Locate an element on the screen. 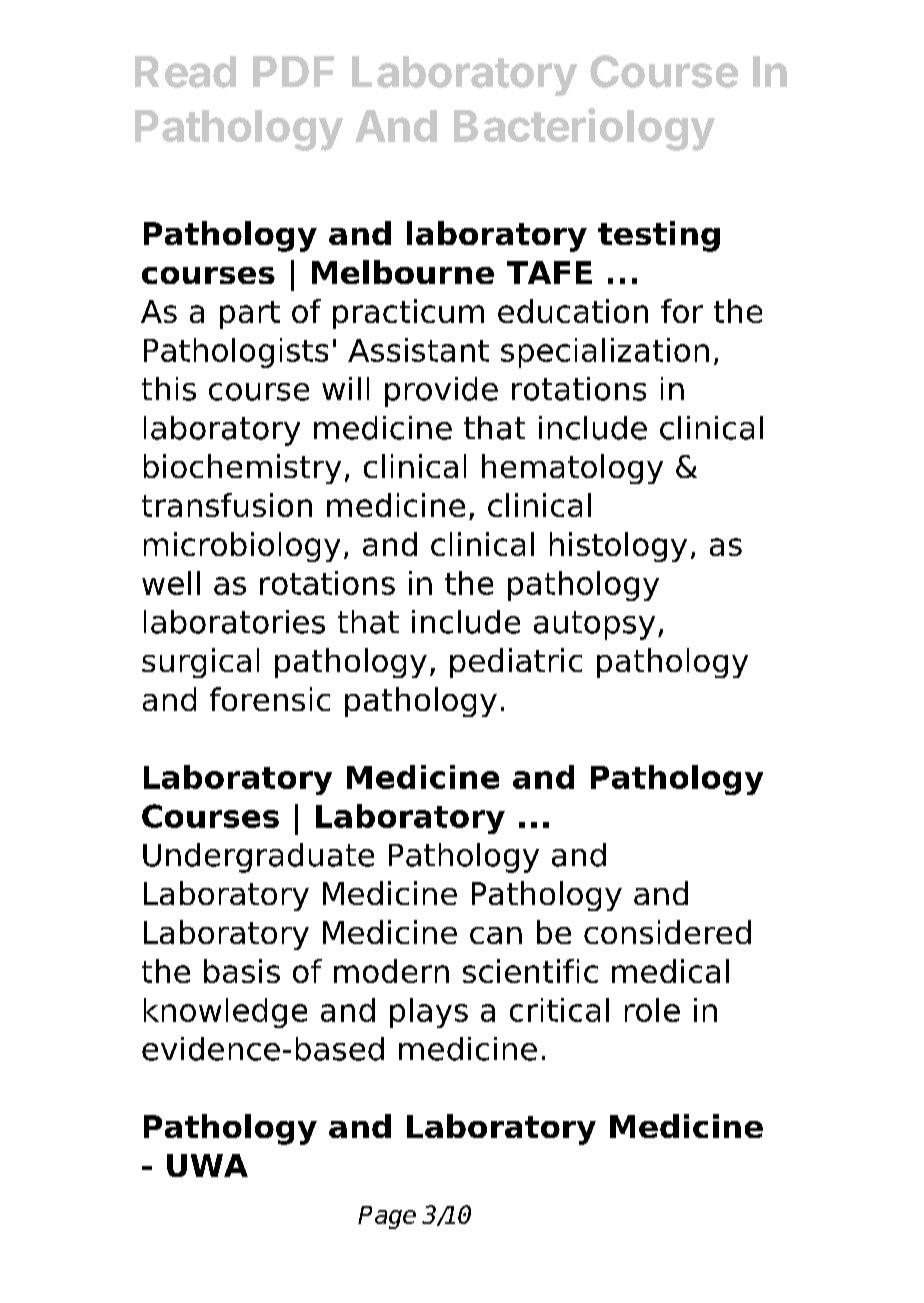 The height and width of the screenshot is (1303, 924). PDF is located at coordinates (293, 71).
